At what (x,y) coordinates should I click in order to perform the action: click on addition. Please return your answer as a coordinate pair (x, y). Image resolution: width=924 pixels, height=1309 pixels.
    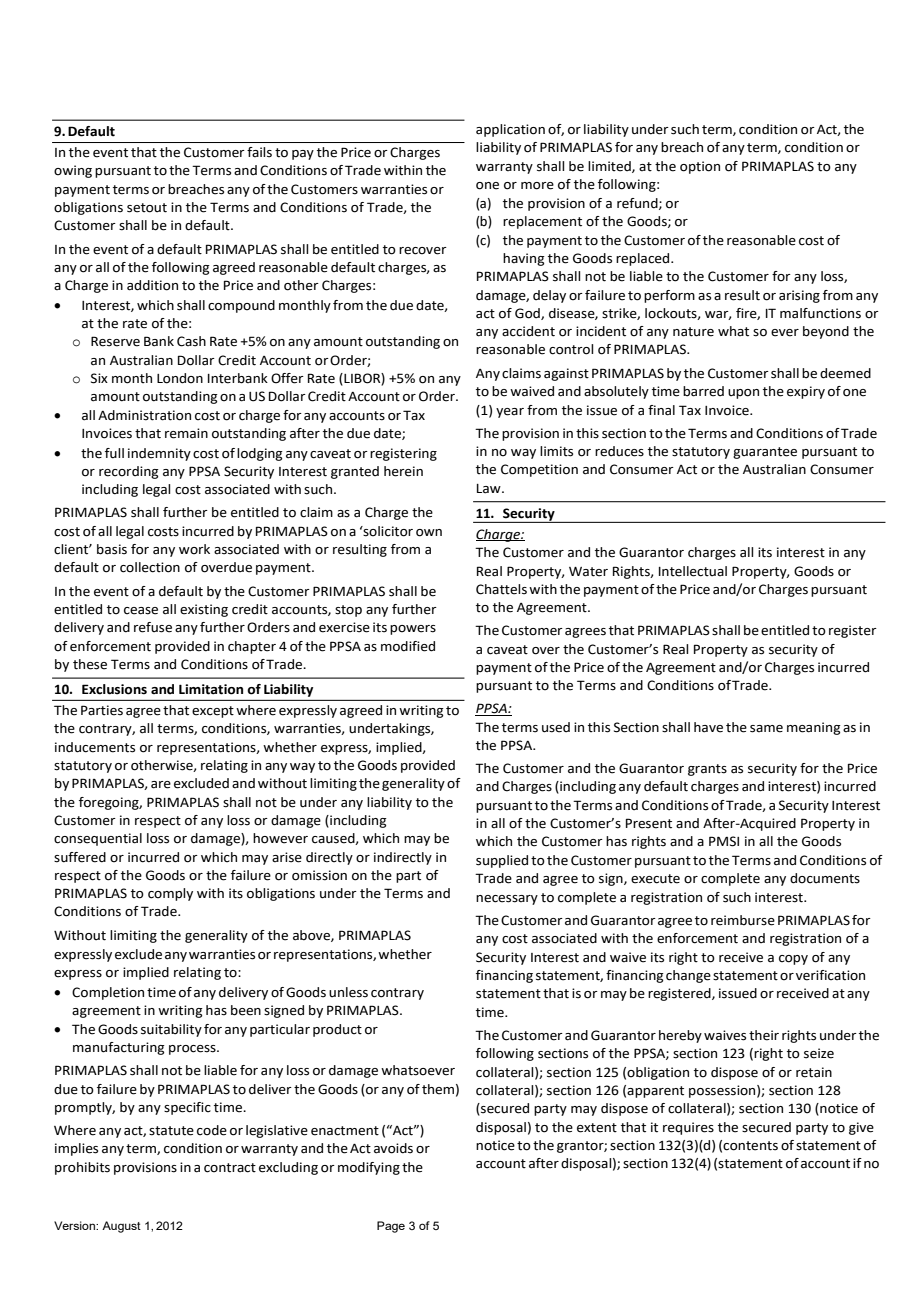
    Looking at the image, I should click on (152, 285).
